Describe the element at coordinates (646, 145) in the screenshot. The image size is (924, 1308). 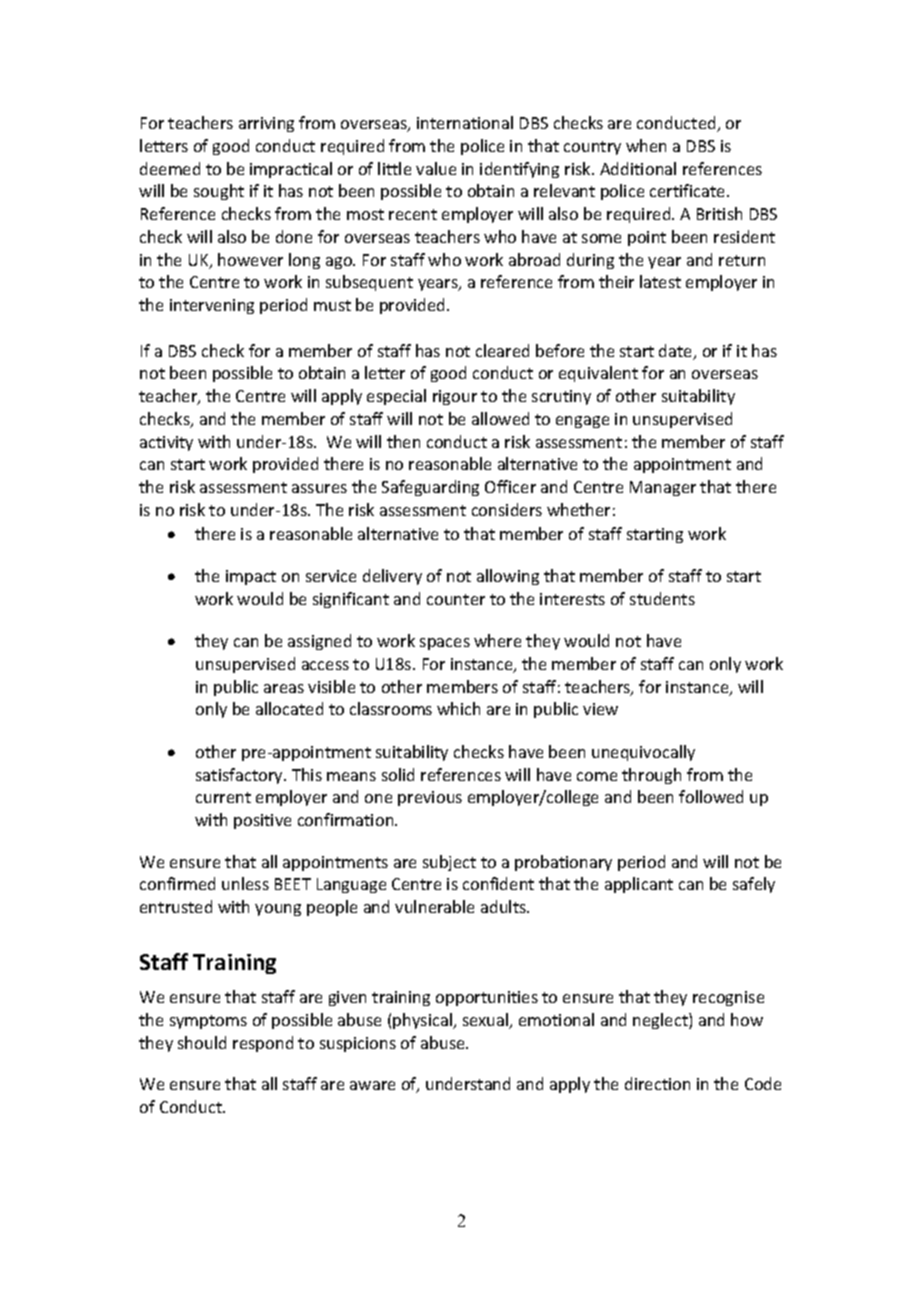
I see `when` at that location.
